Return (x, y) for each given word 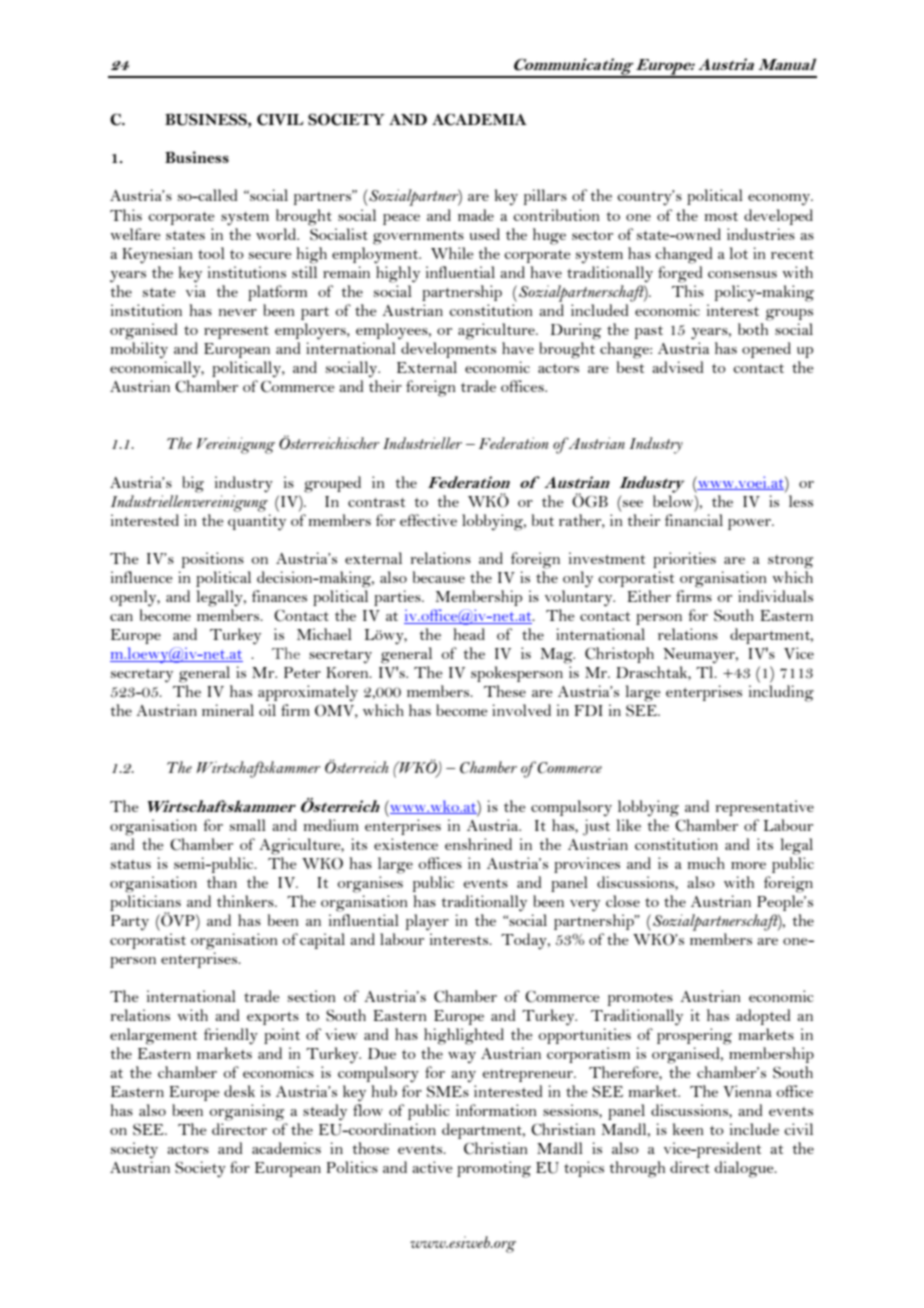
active (432, 1167)
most (721, 216)
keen (688, 1129)
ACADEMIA (479, 119)
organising (247, 1112)
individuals (775, 596)
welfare (135, 234)
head (469, 634)
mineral (228, 710)
